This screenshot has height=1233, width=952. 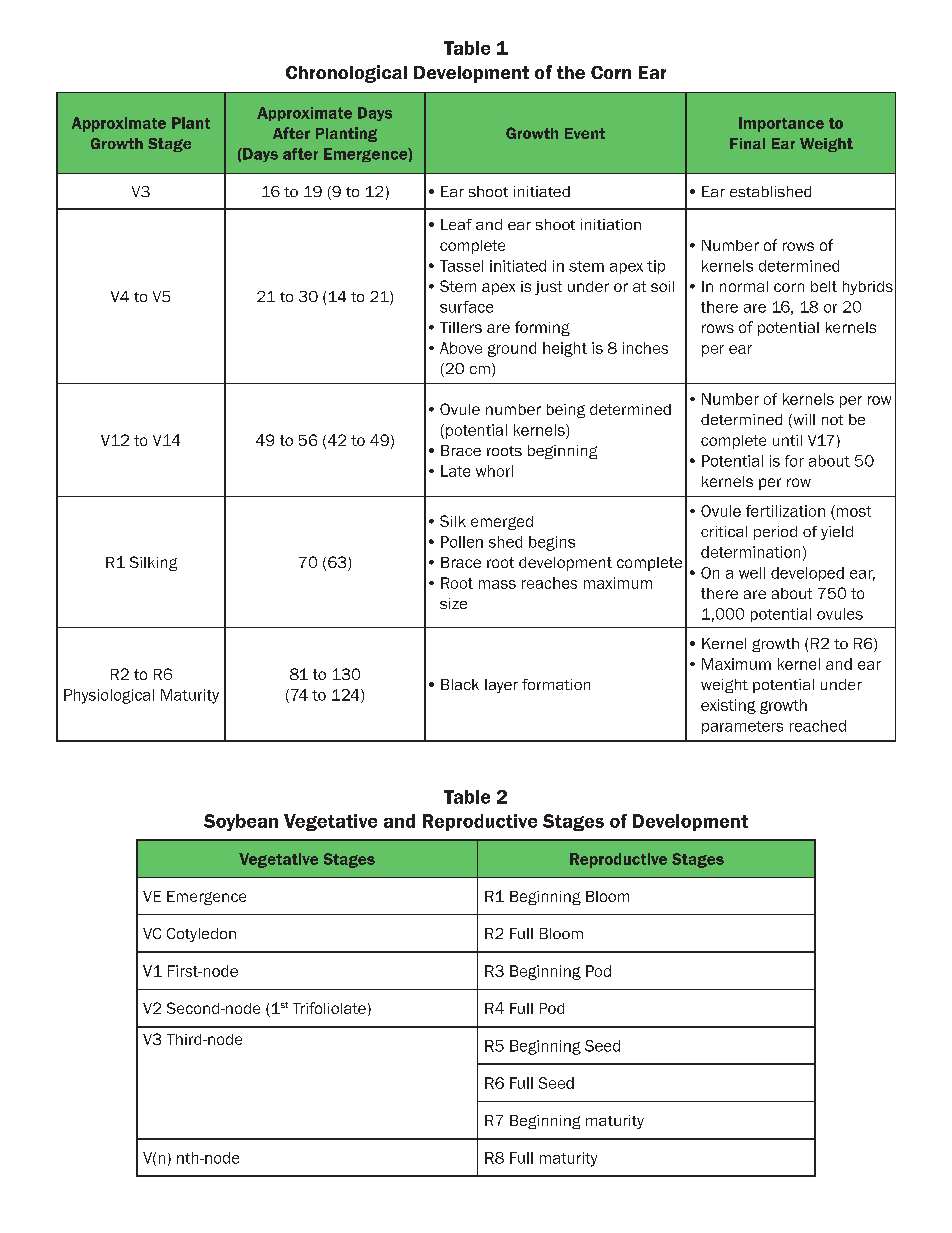 I want to click on Event, so click(x=585, y=133).
